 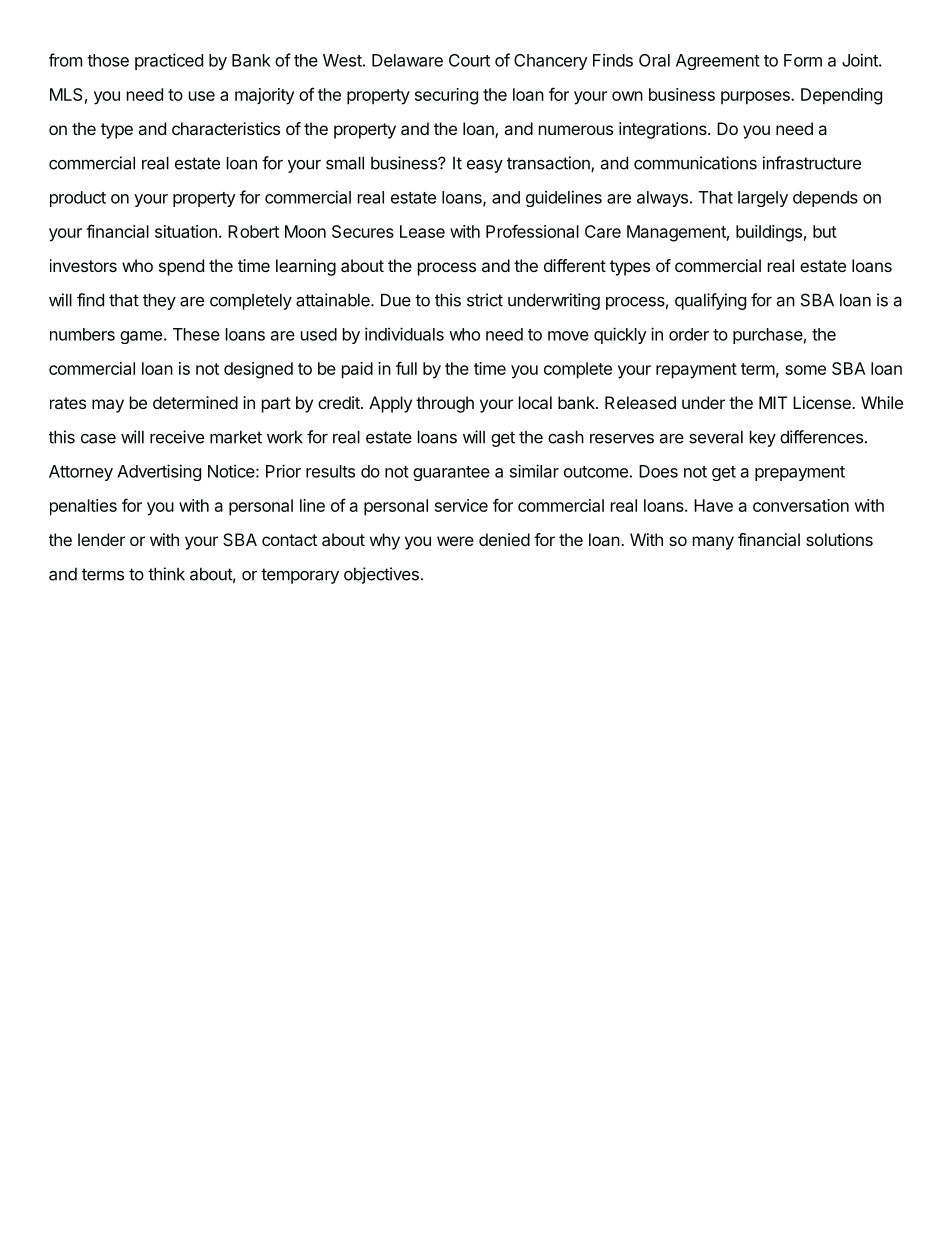 I want to click on MIT, so click(x=773, y=402).
